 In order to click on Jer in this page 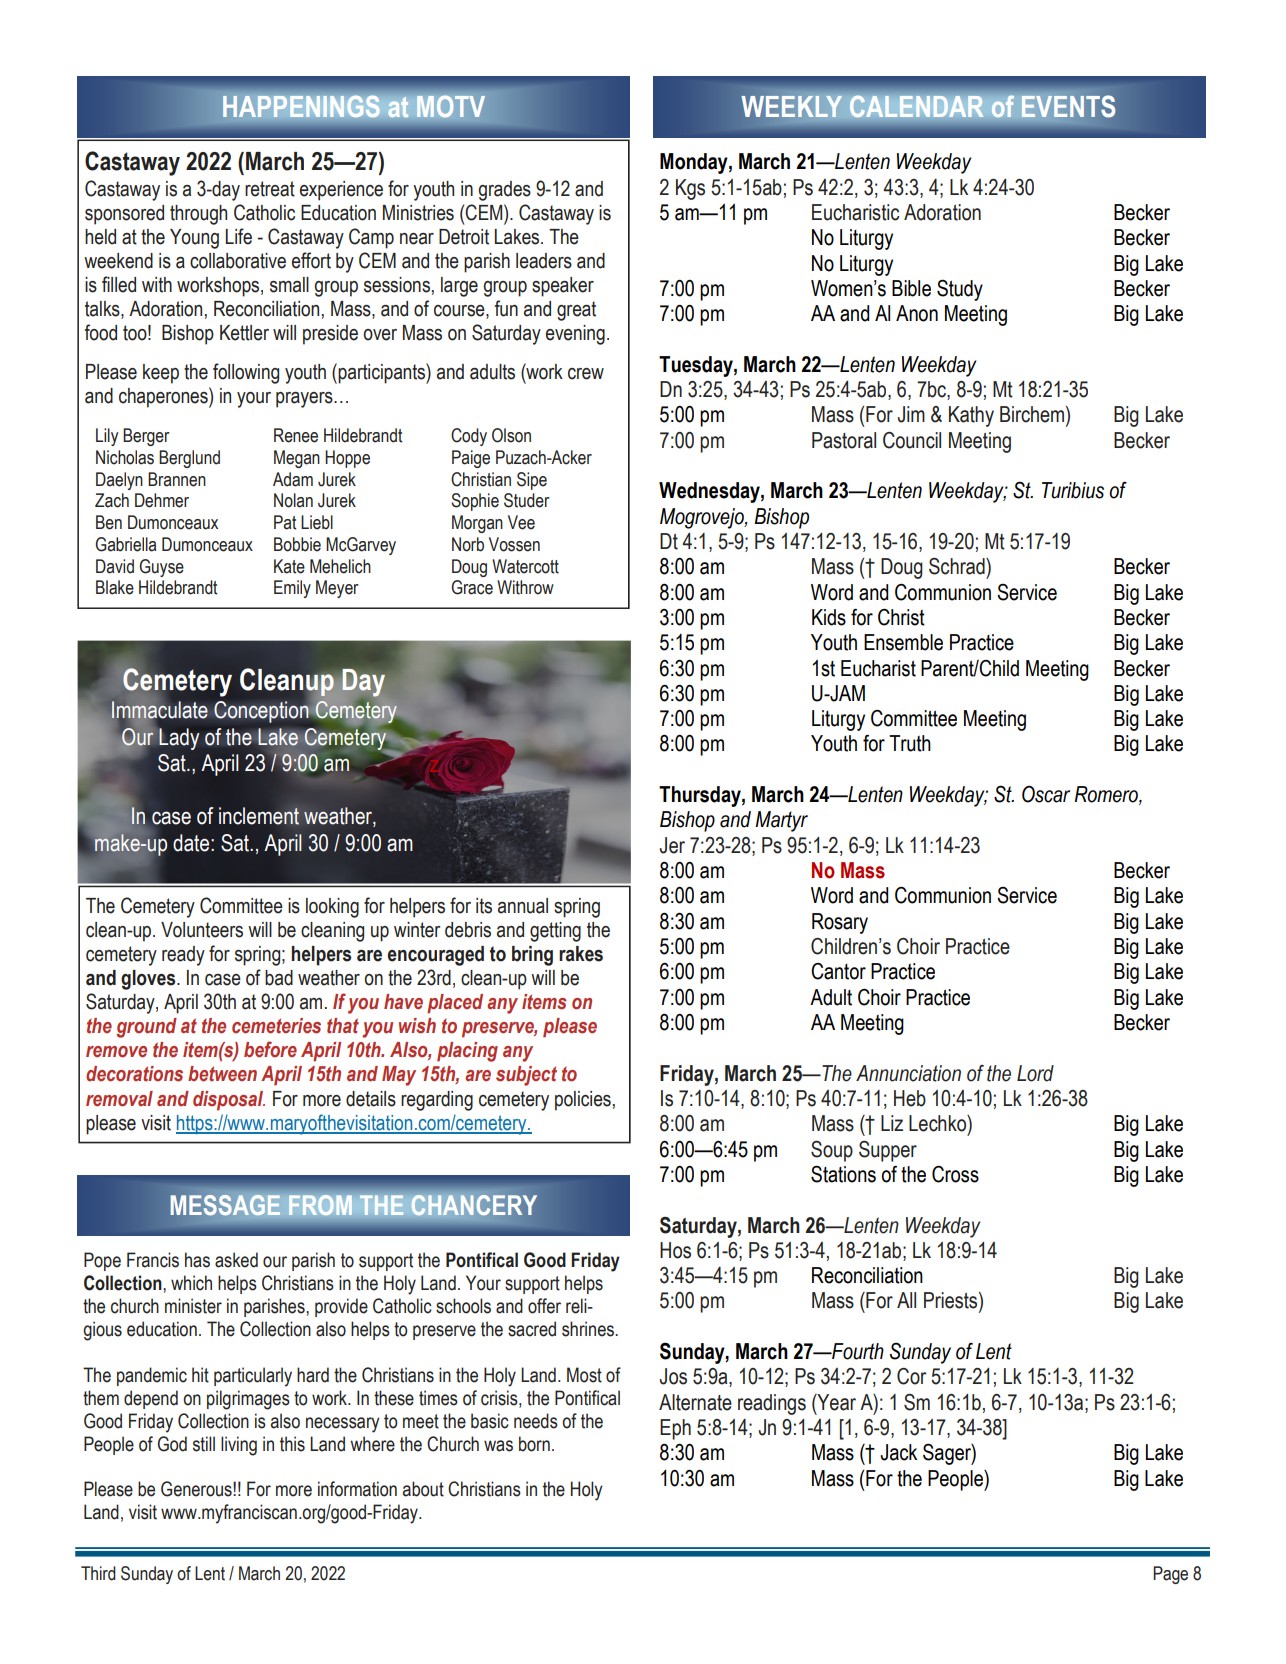, I will do `click(672, 845)`.
